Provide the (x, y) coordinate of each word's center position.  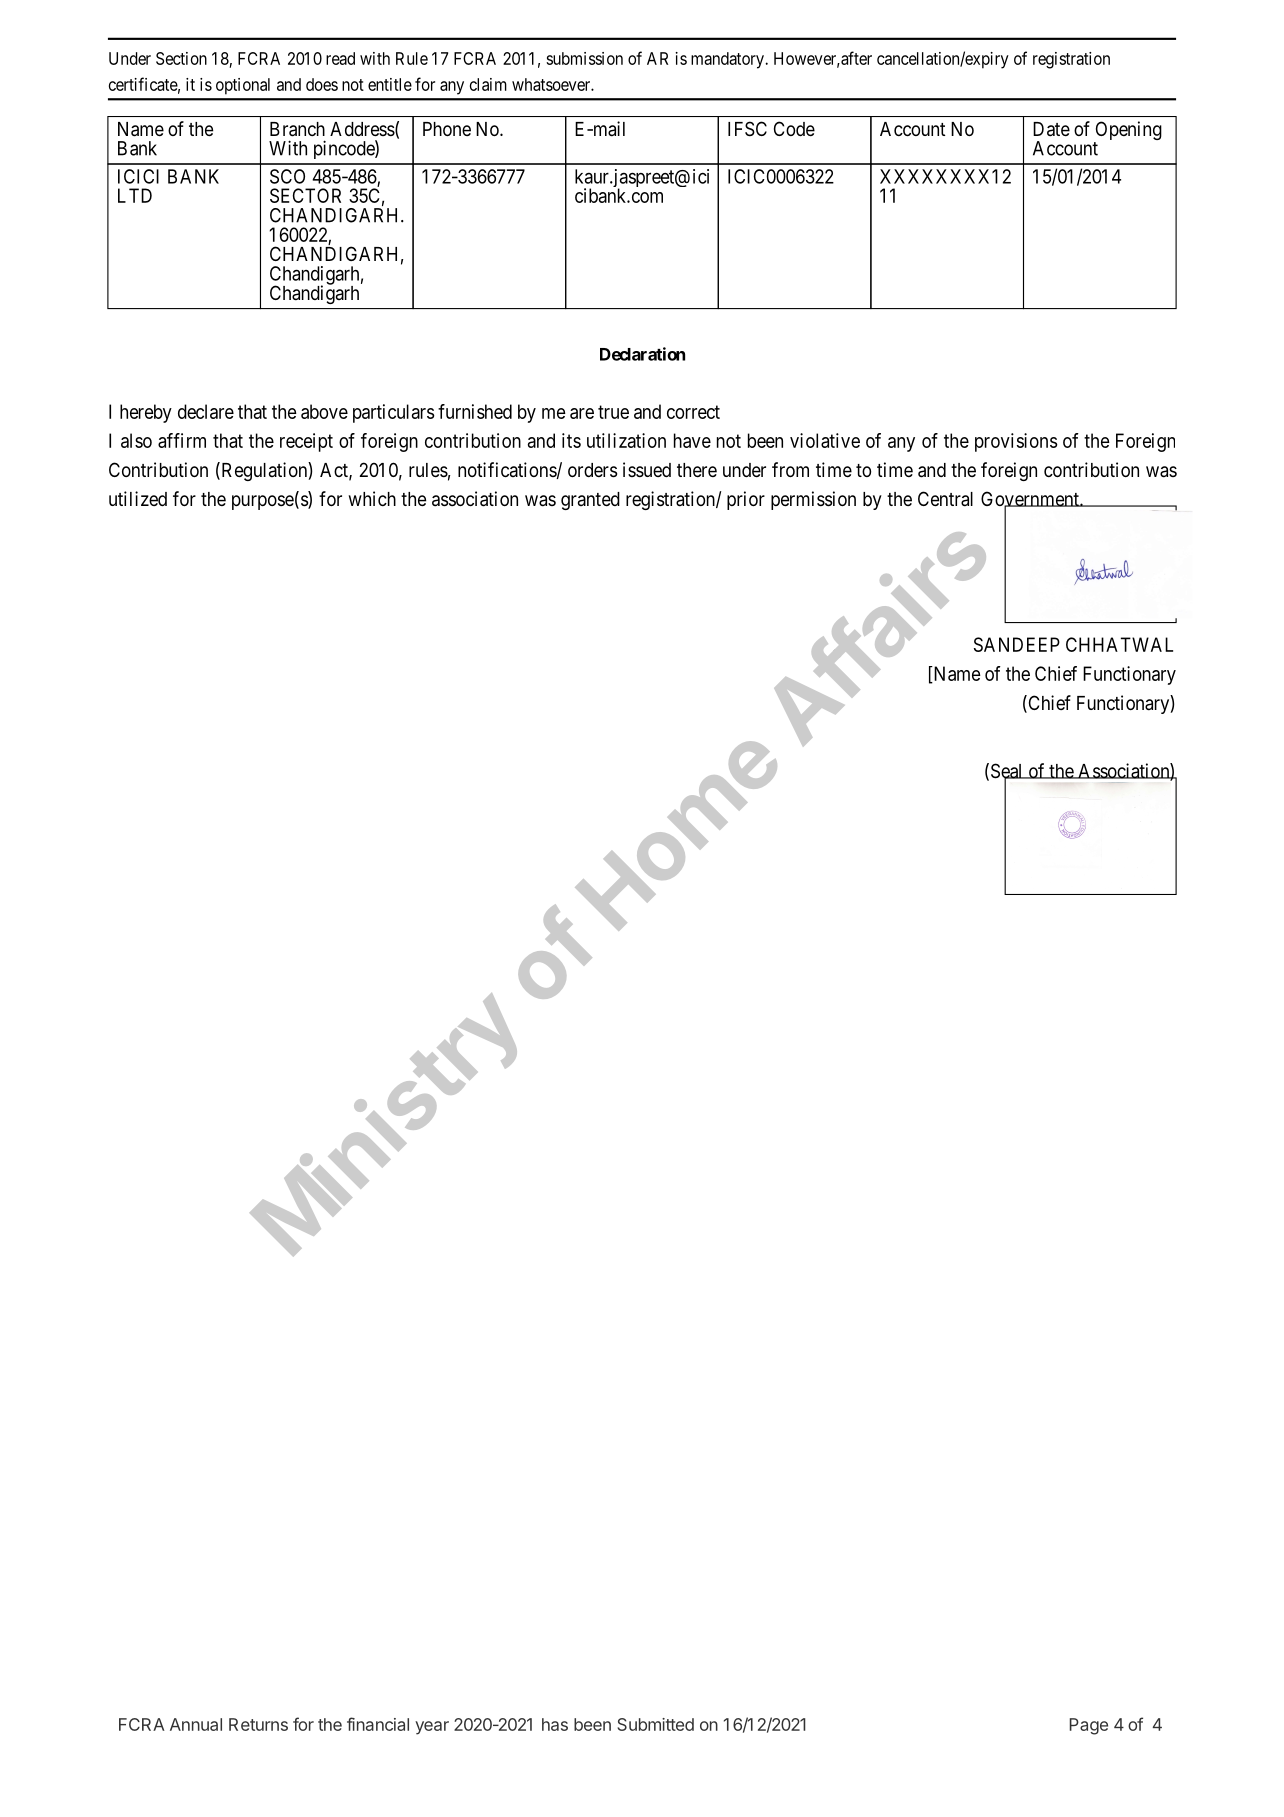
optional (243, 86)
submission (584, 58)
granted (590, 501)
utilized (138, 498)
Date (1051, 129)
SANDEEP (1017, 644)
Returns (258, 1724)
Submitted (656, 1724)
